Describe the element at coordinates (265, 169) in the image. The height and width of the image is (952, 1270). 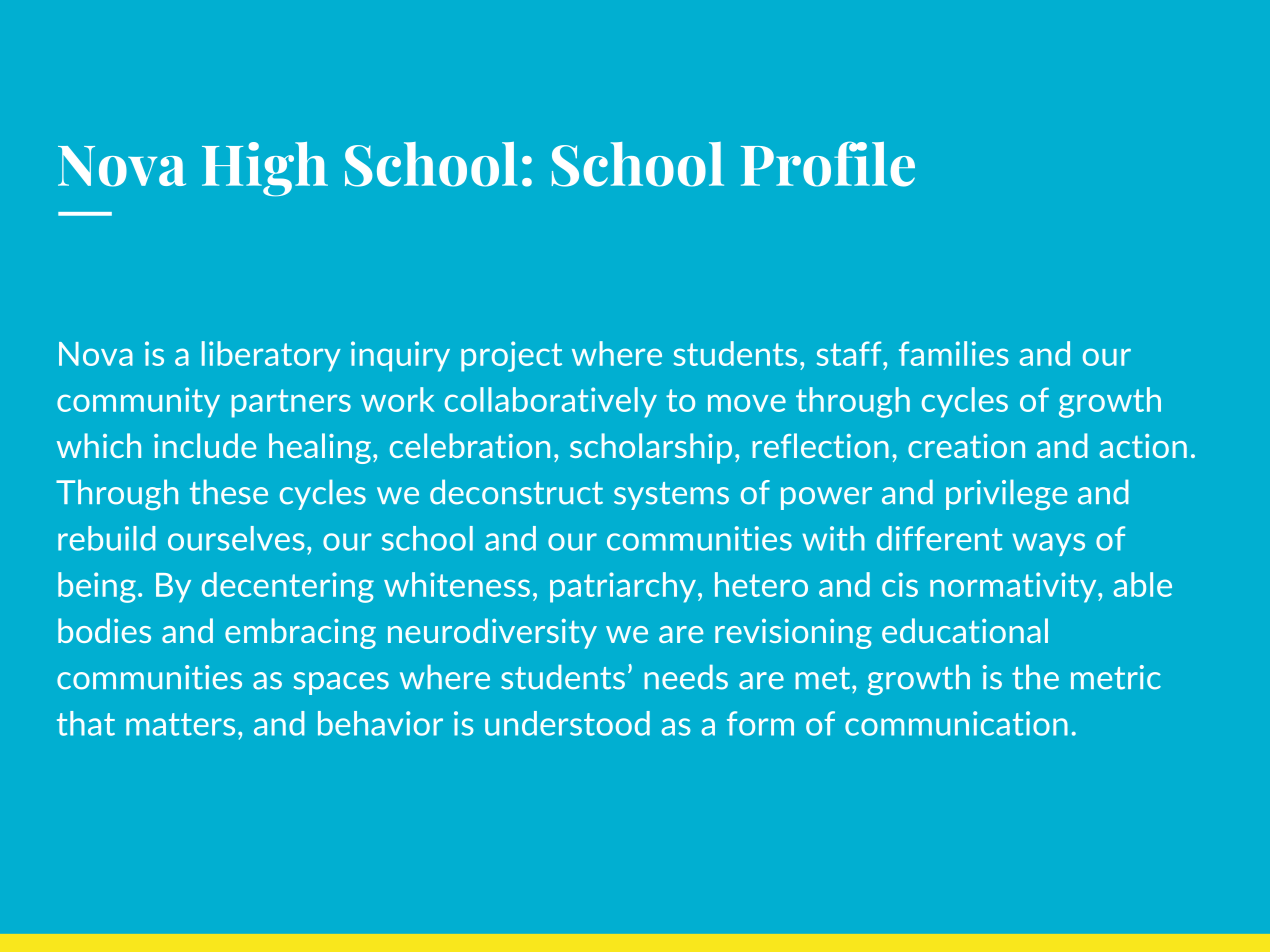
I see `High` at that location.
